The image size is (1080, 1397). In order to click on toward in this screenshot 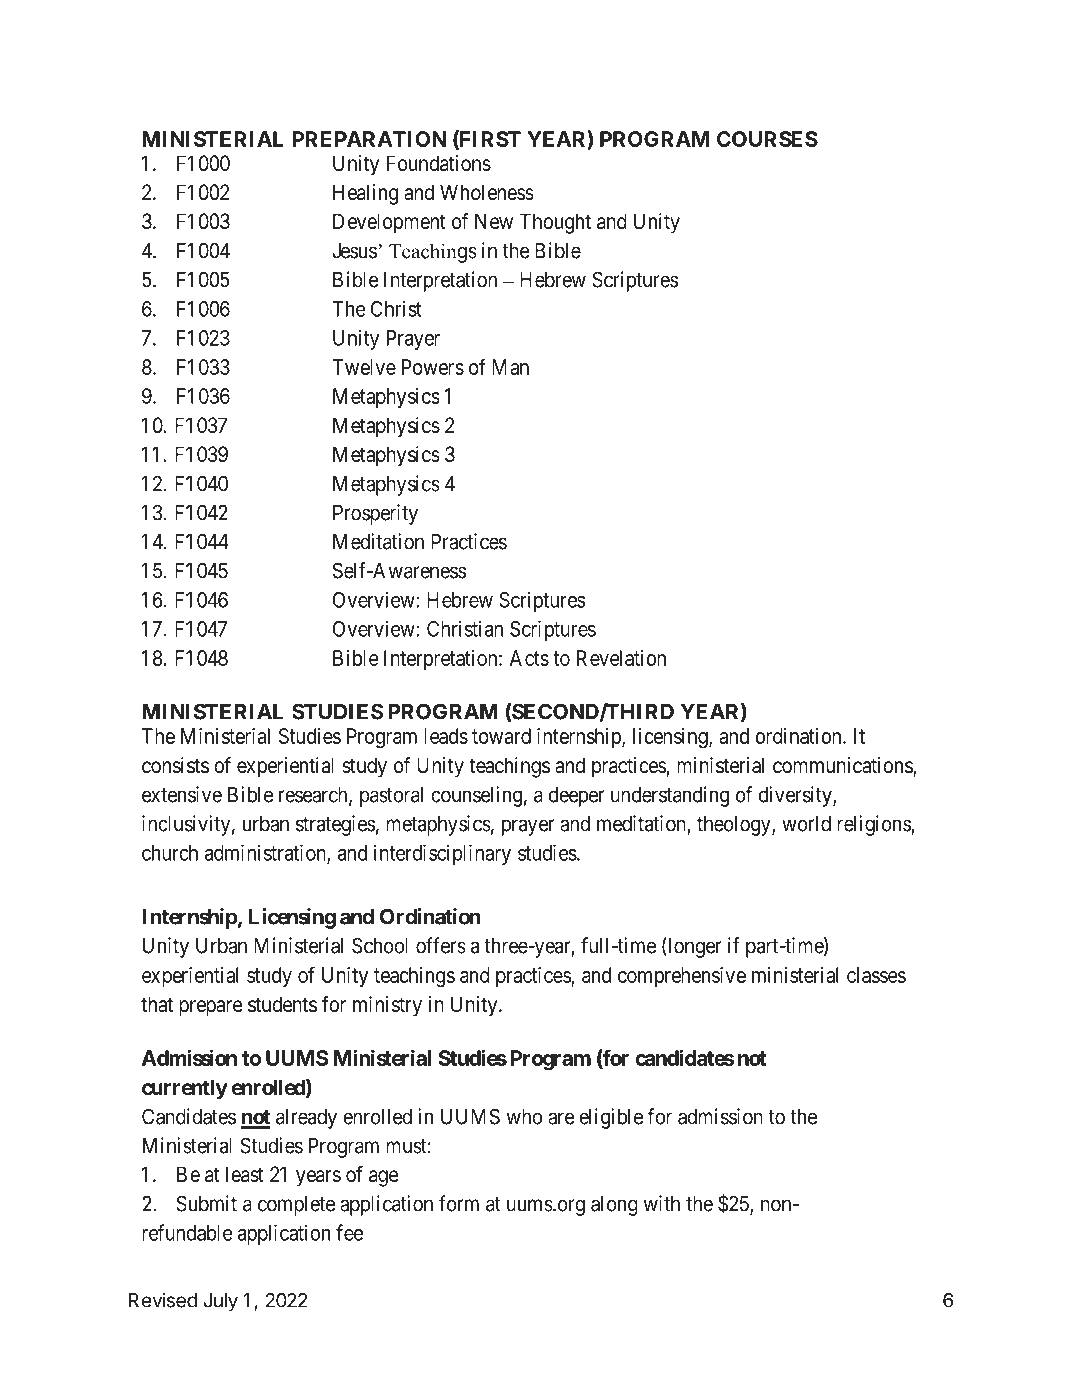, I will do `click(501, 736)`.
